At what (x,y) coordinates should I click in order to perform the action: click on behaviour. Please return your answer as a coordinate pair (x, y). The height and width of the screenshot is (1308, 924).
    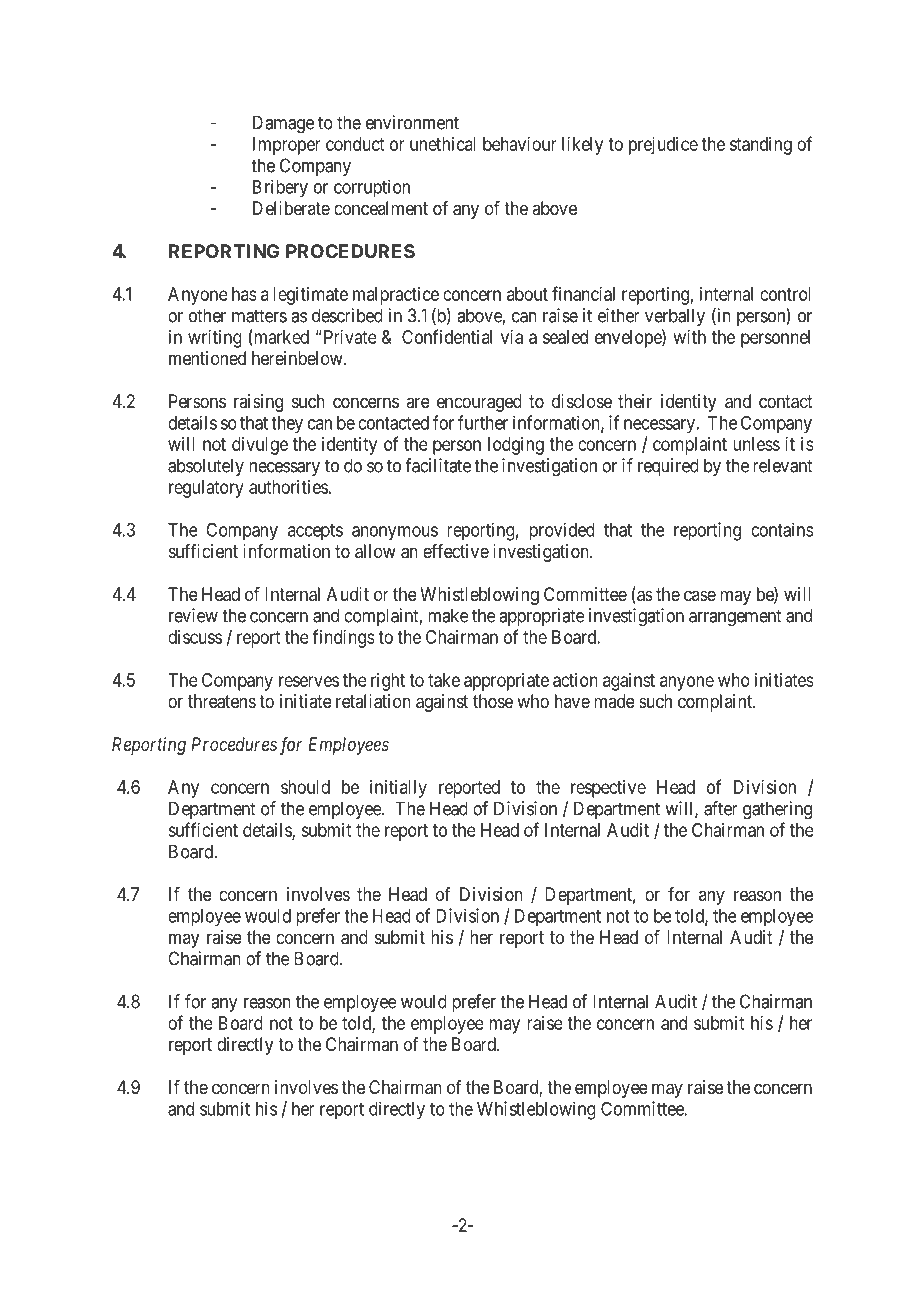
    Looking at the image, I should click on (520, 144).
